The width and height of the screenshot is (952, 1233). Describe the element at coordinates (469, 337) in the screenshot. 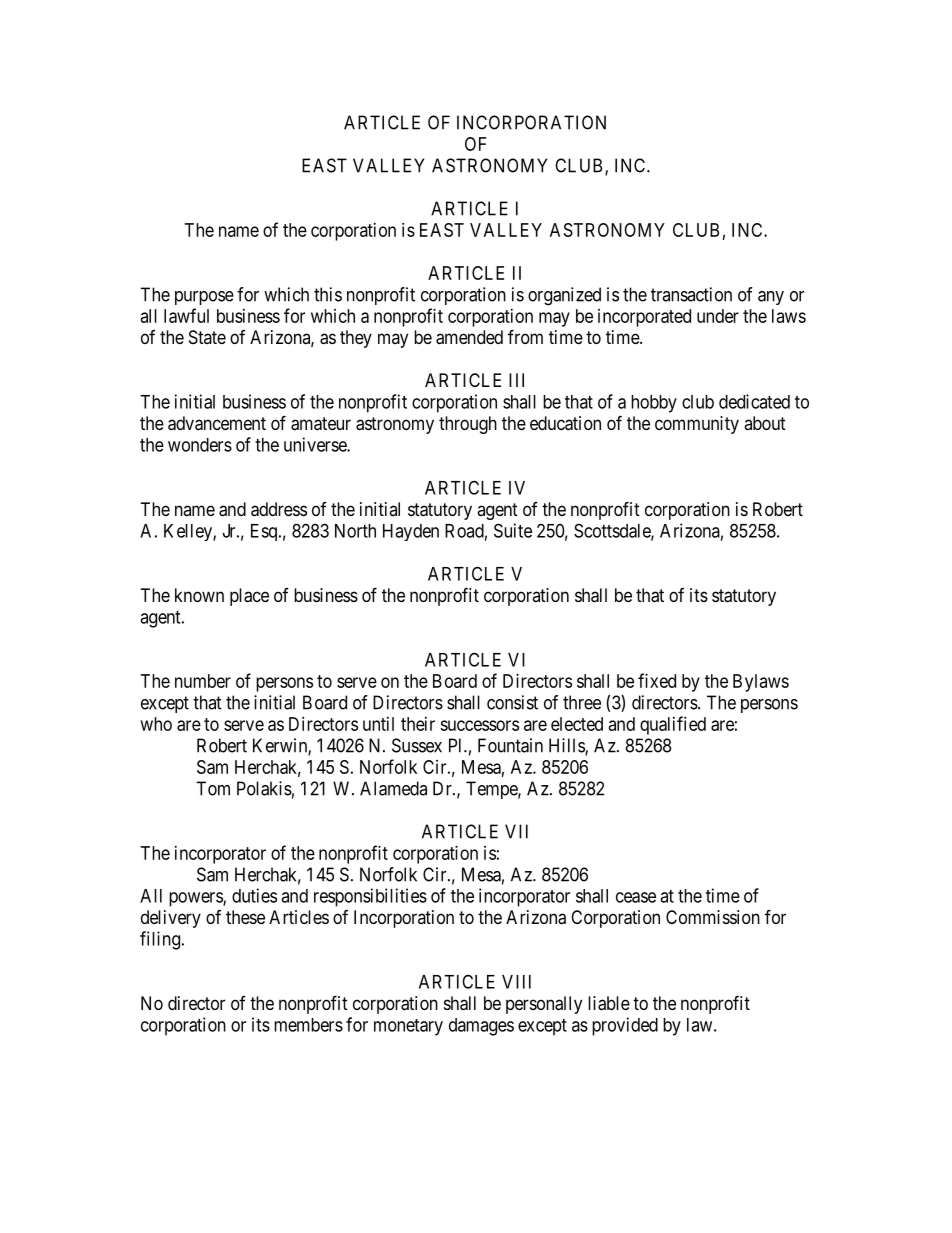

I see `amended` at that location.
